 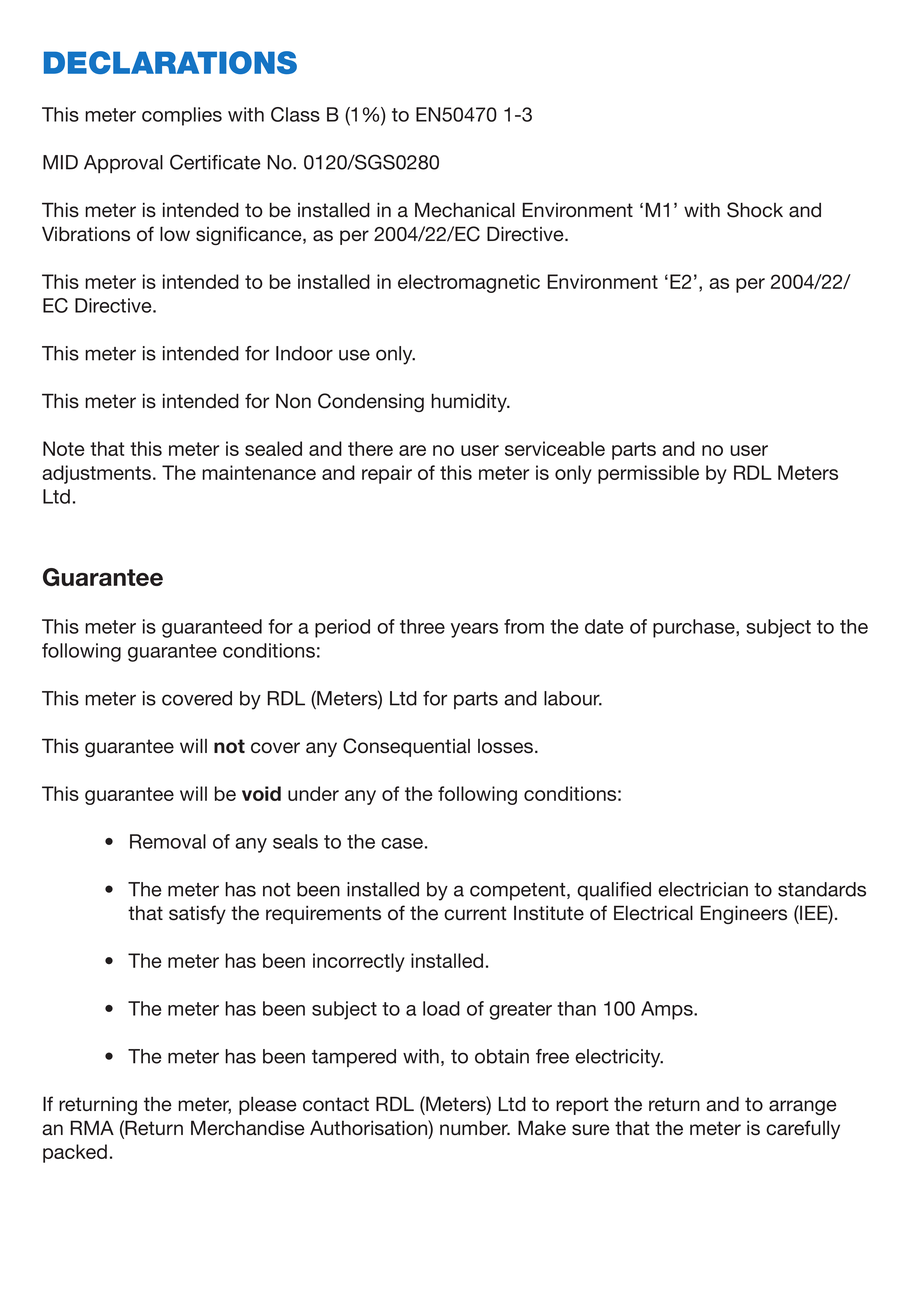 What do you see at coordinates (695, 628) in the screenshot?
I see `purchase` at bounding box center [695, 628].
